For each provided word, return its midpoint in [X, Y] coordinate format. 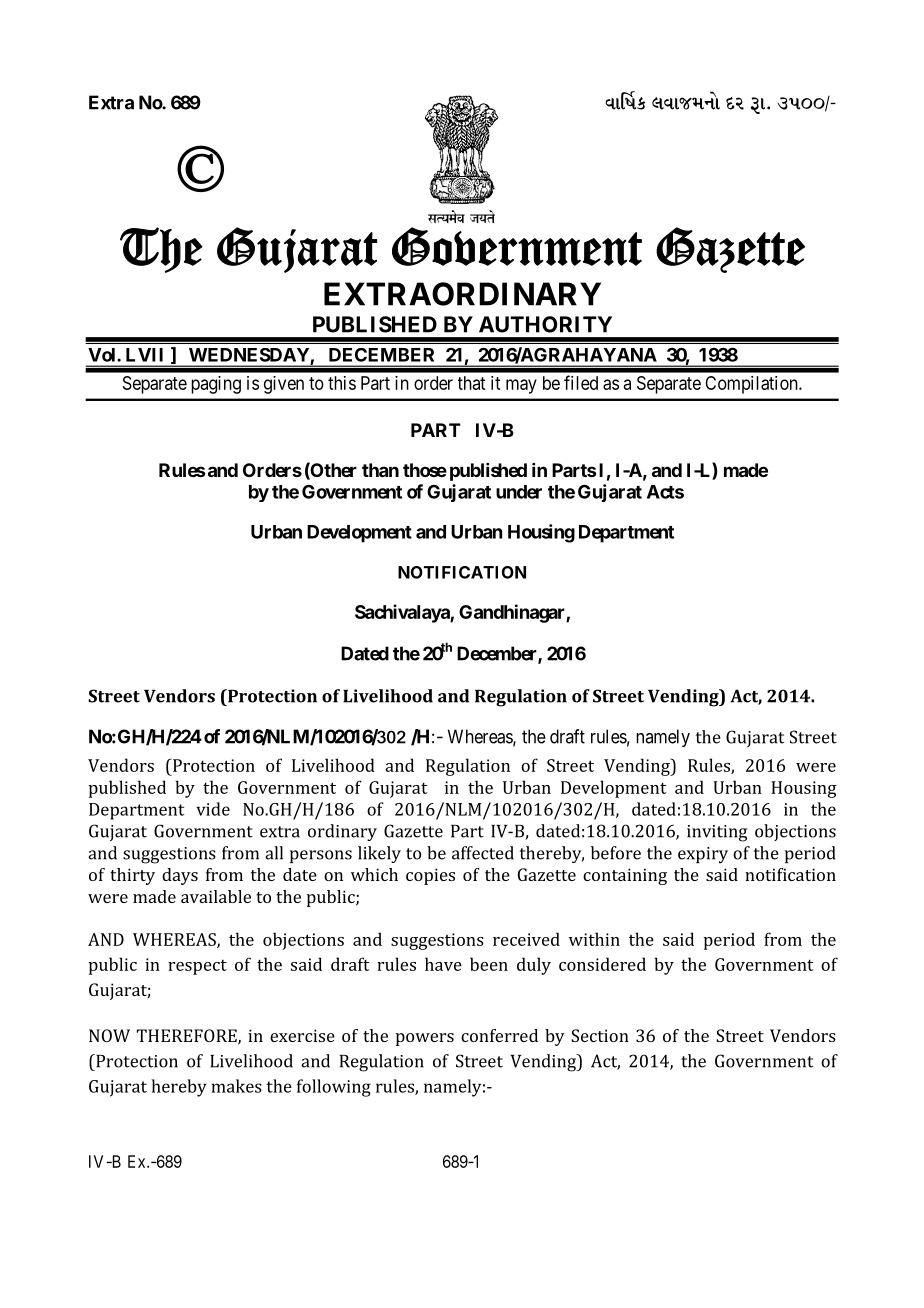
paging [216, 385]
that [471, 383]
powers [425, 1039]
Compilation [752, 385]
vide [213, 809]
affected [483, 853]
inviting [717, 833]
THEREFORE [188, 1037]
